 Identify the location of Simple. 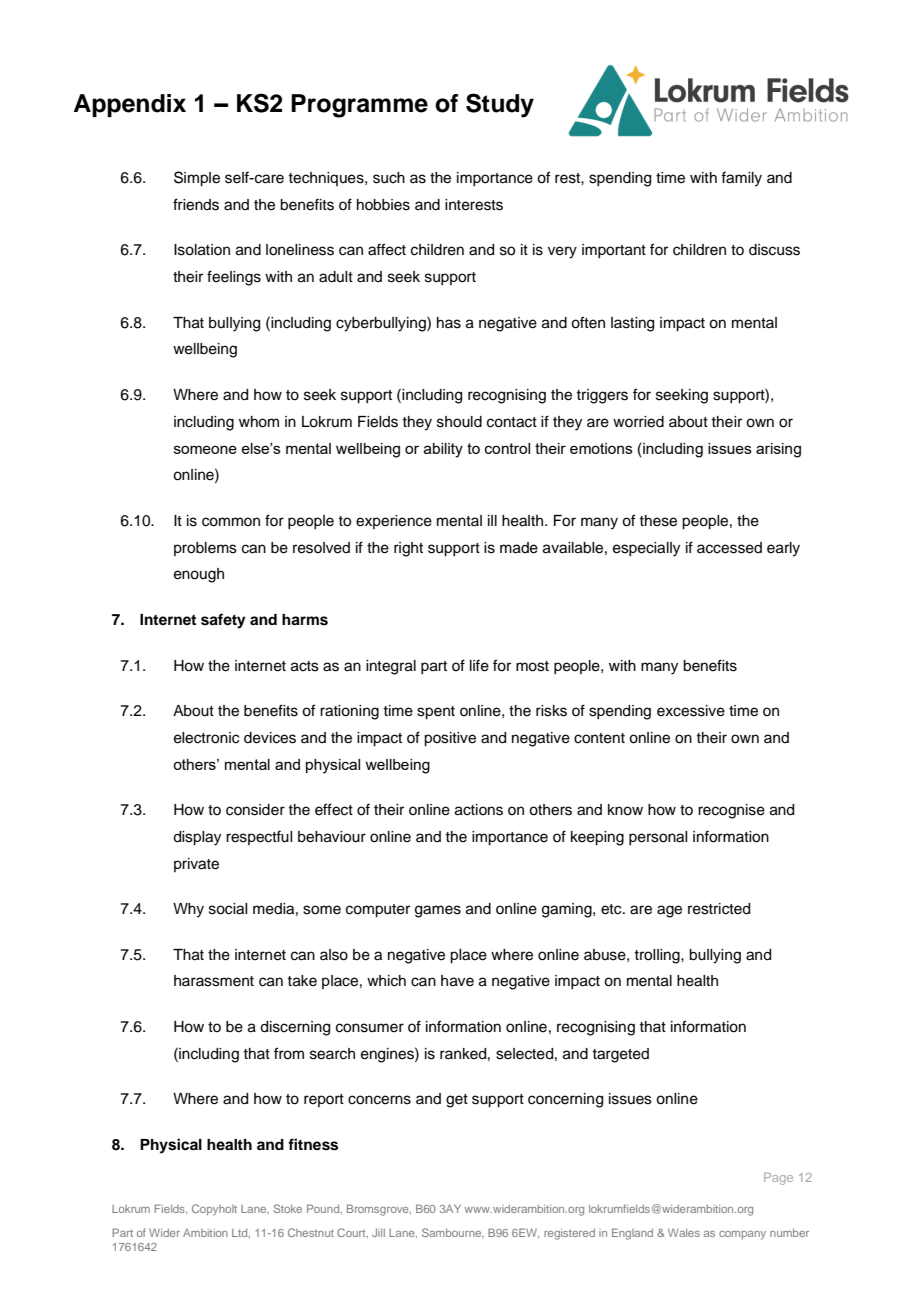
(197, 179).
